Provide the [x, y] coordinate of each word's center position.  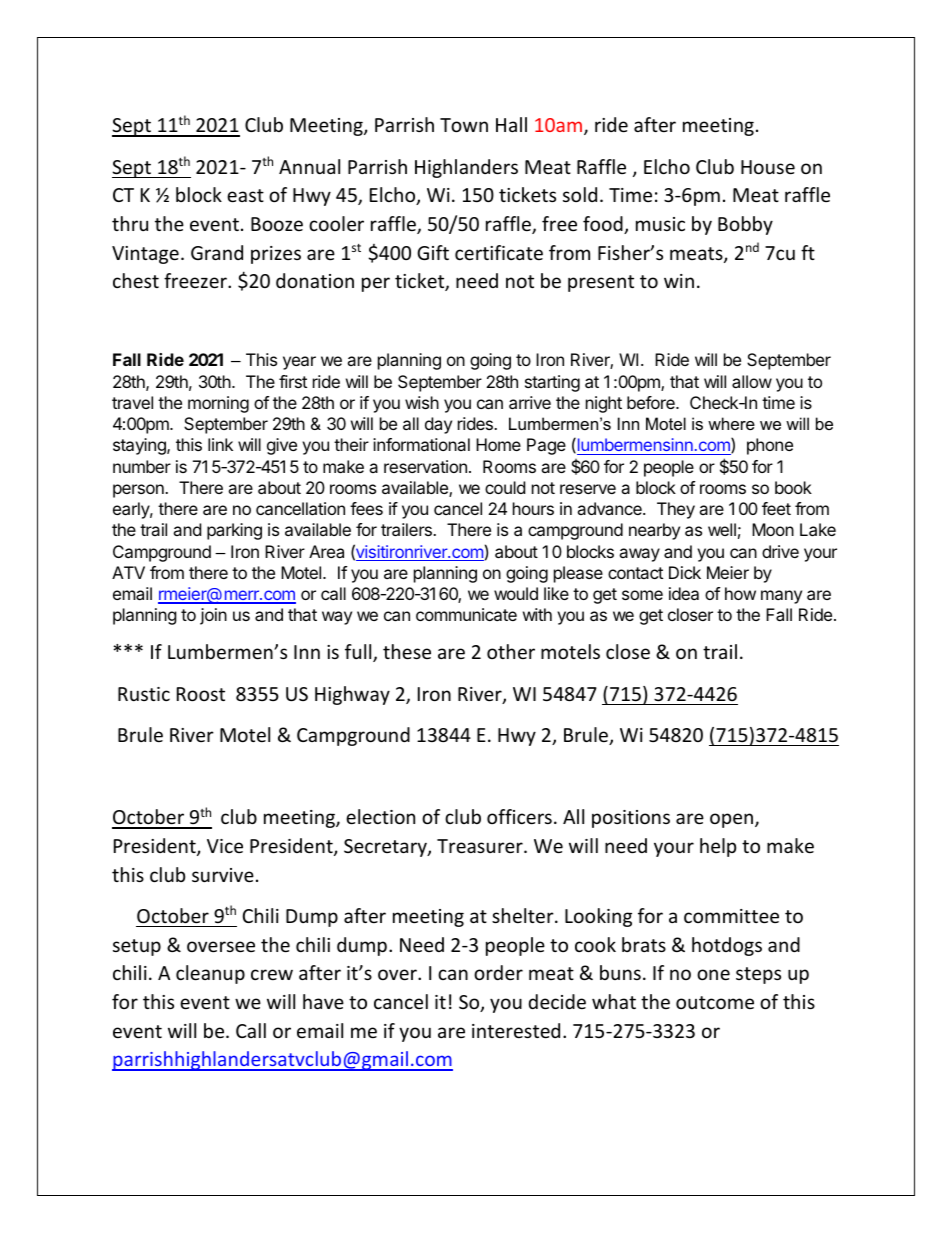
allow [752, 381]
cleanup [210, 974]
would [516, 593]
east [245, 195]
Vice [225, 846]
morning [218, 404]
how [740, 593]
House [768, 167]
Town [464, 125]
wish [422, 402]
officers [519, 816]
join [213, 616]
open [731, 820]
